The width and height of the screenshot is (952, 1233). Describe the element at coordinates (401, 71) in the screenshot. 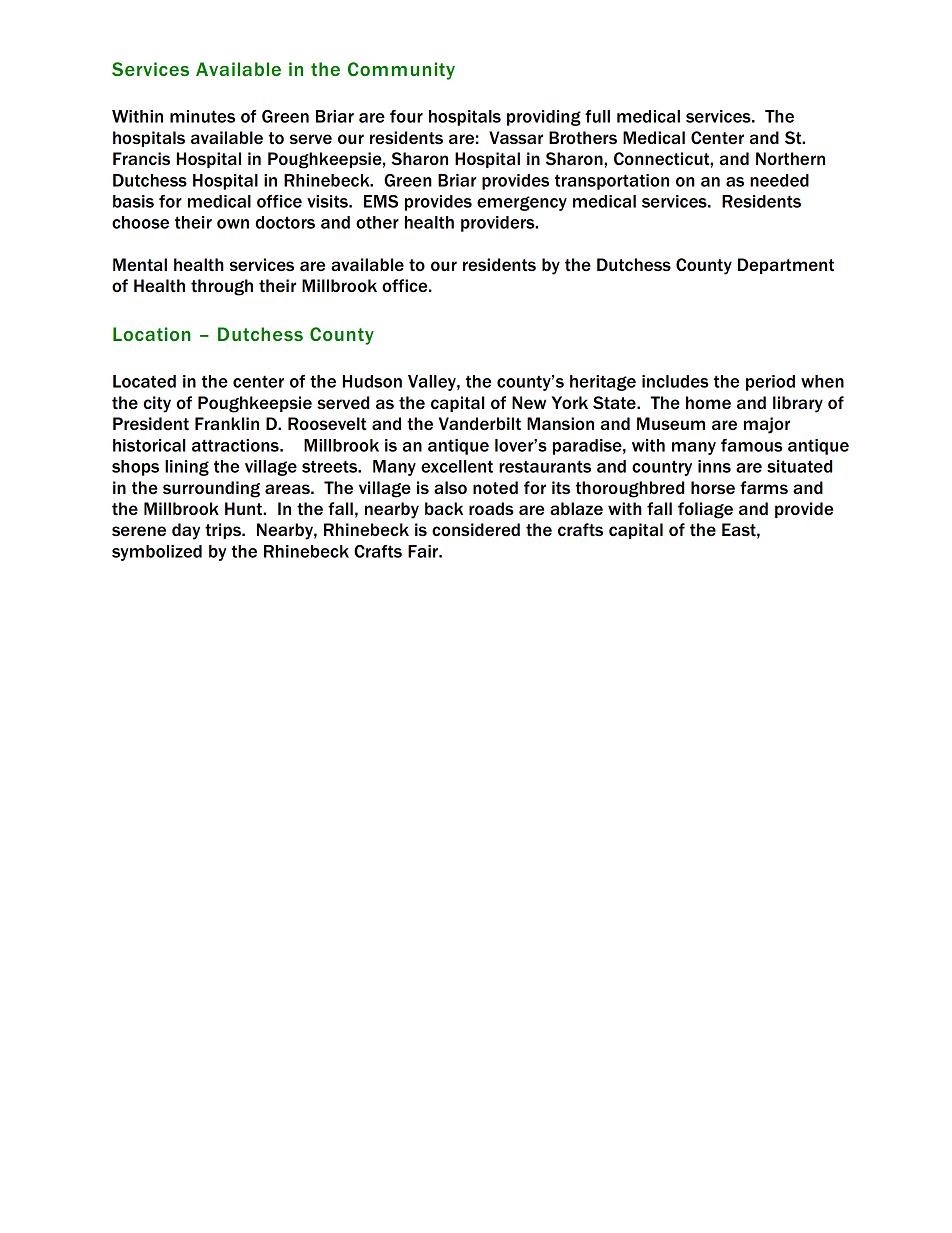

I see `Community` at that location.
